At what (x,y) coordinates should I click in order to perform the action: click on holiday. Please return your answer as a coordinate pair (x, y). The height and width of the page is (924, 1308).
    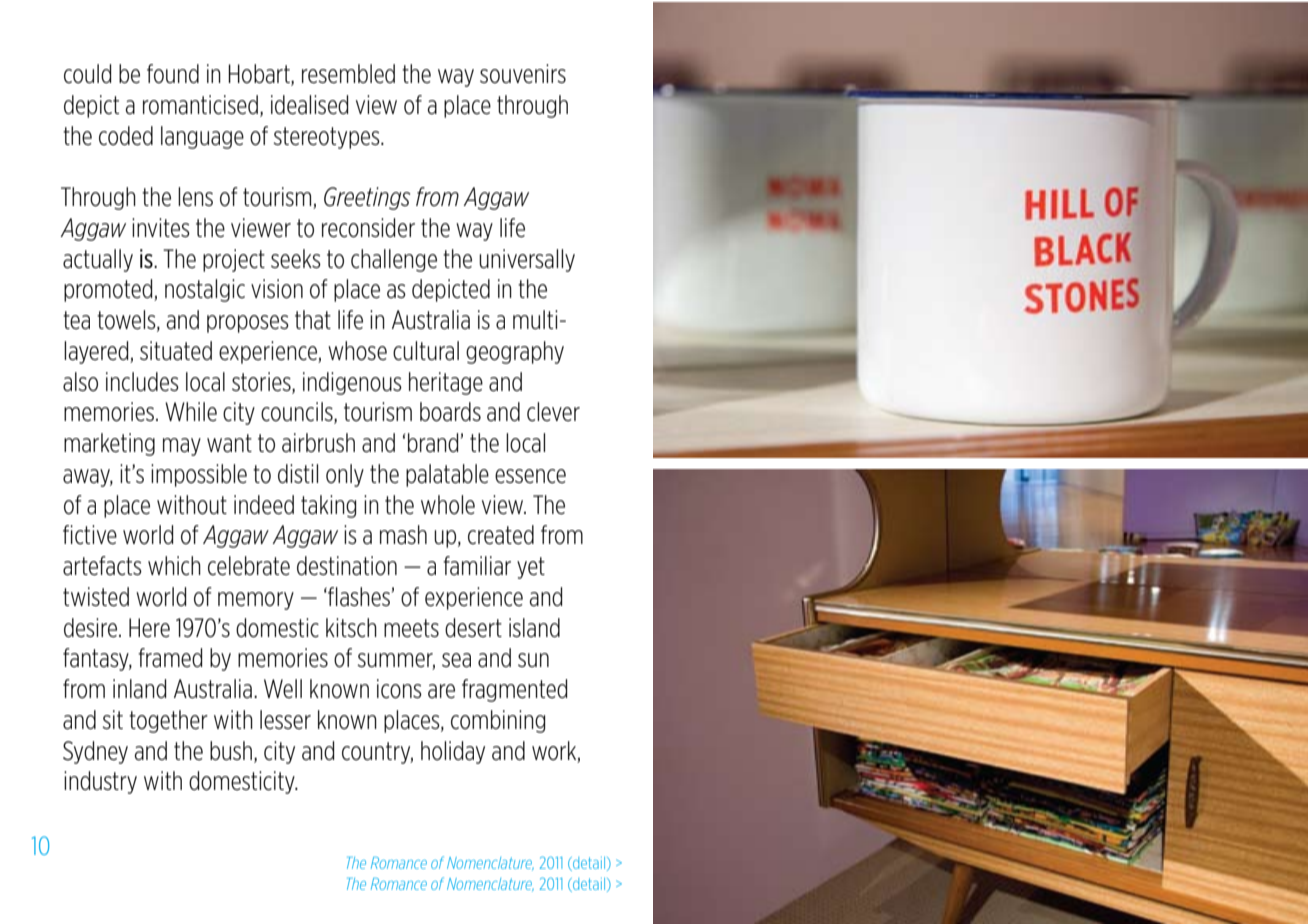
    Looking at the image, I should click on (453, 752).
